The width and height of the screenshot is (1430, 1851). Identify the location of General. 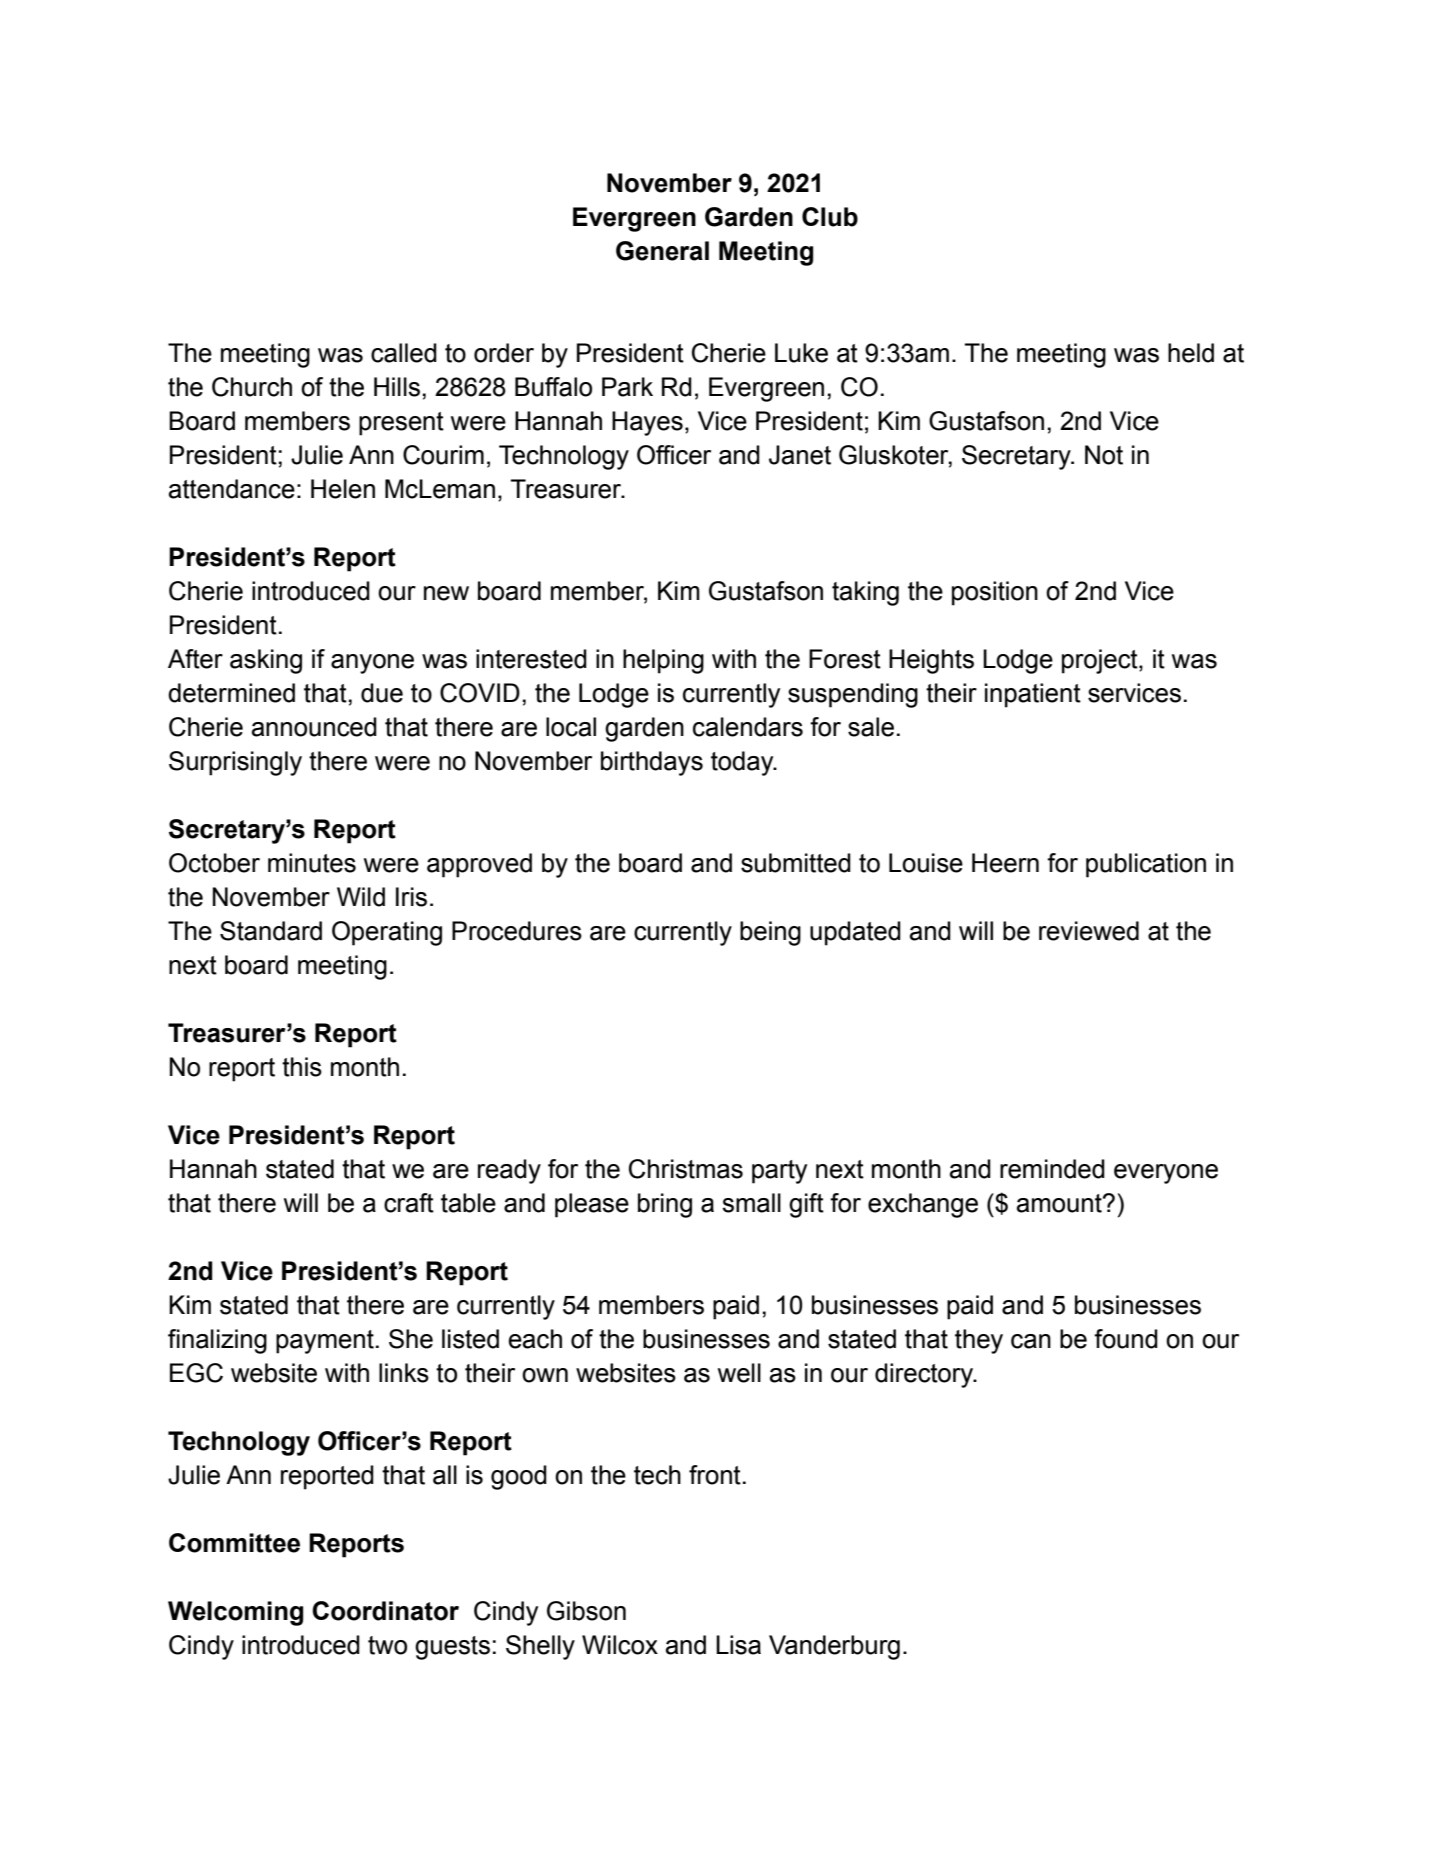
(662, 251).
